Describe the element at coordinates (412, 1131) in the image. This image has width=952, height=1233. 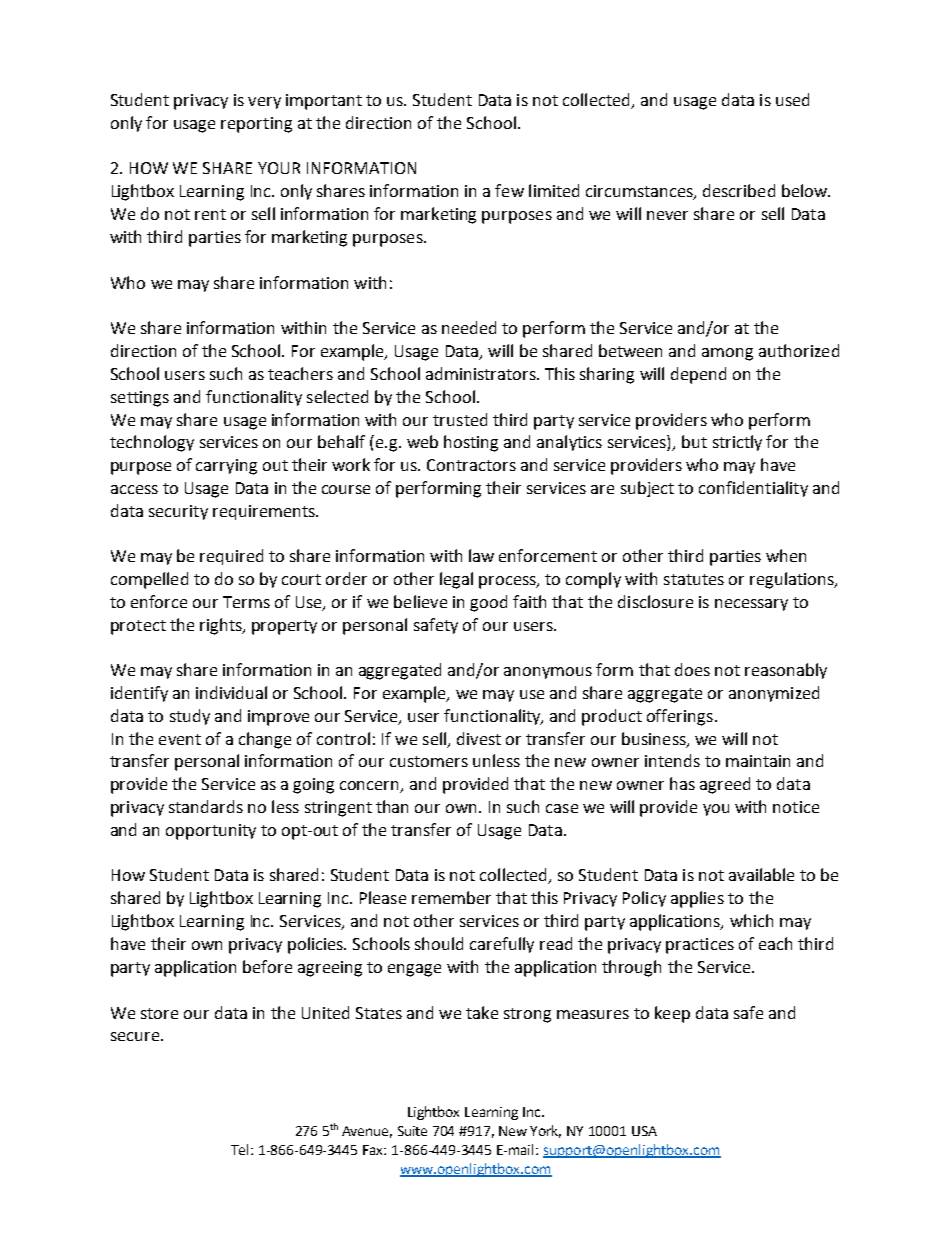
I see `Suite` at that location.
